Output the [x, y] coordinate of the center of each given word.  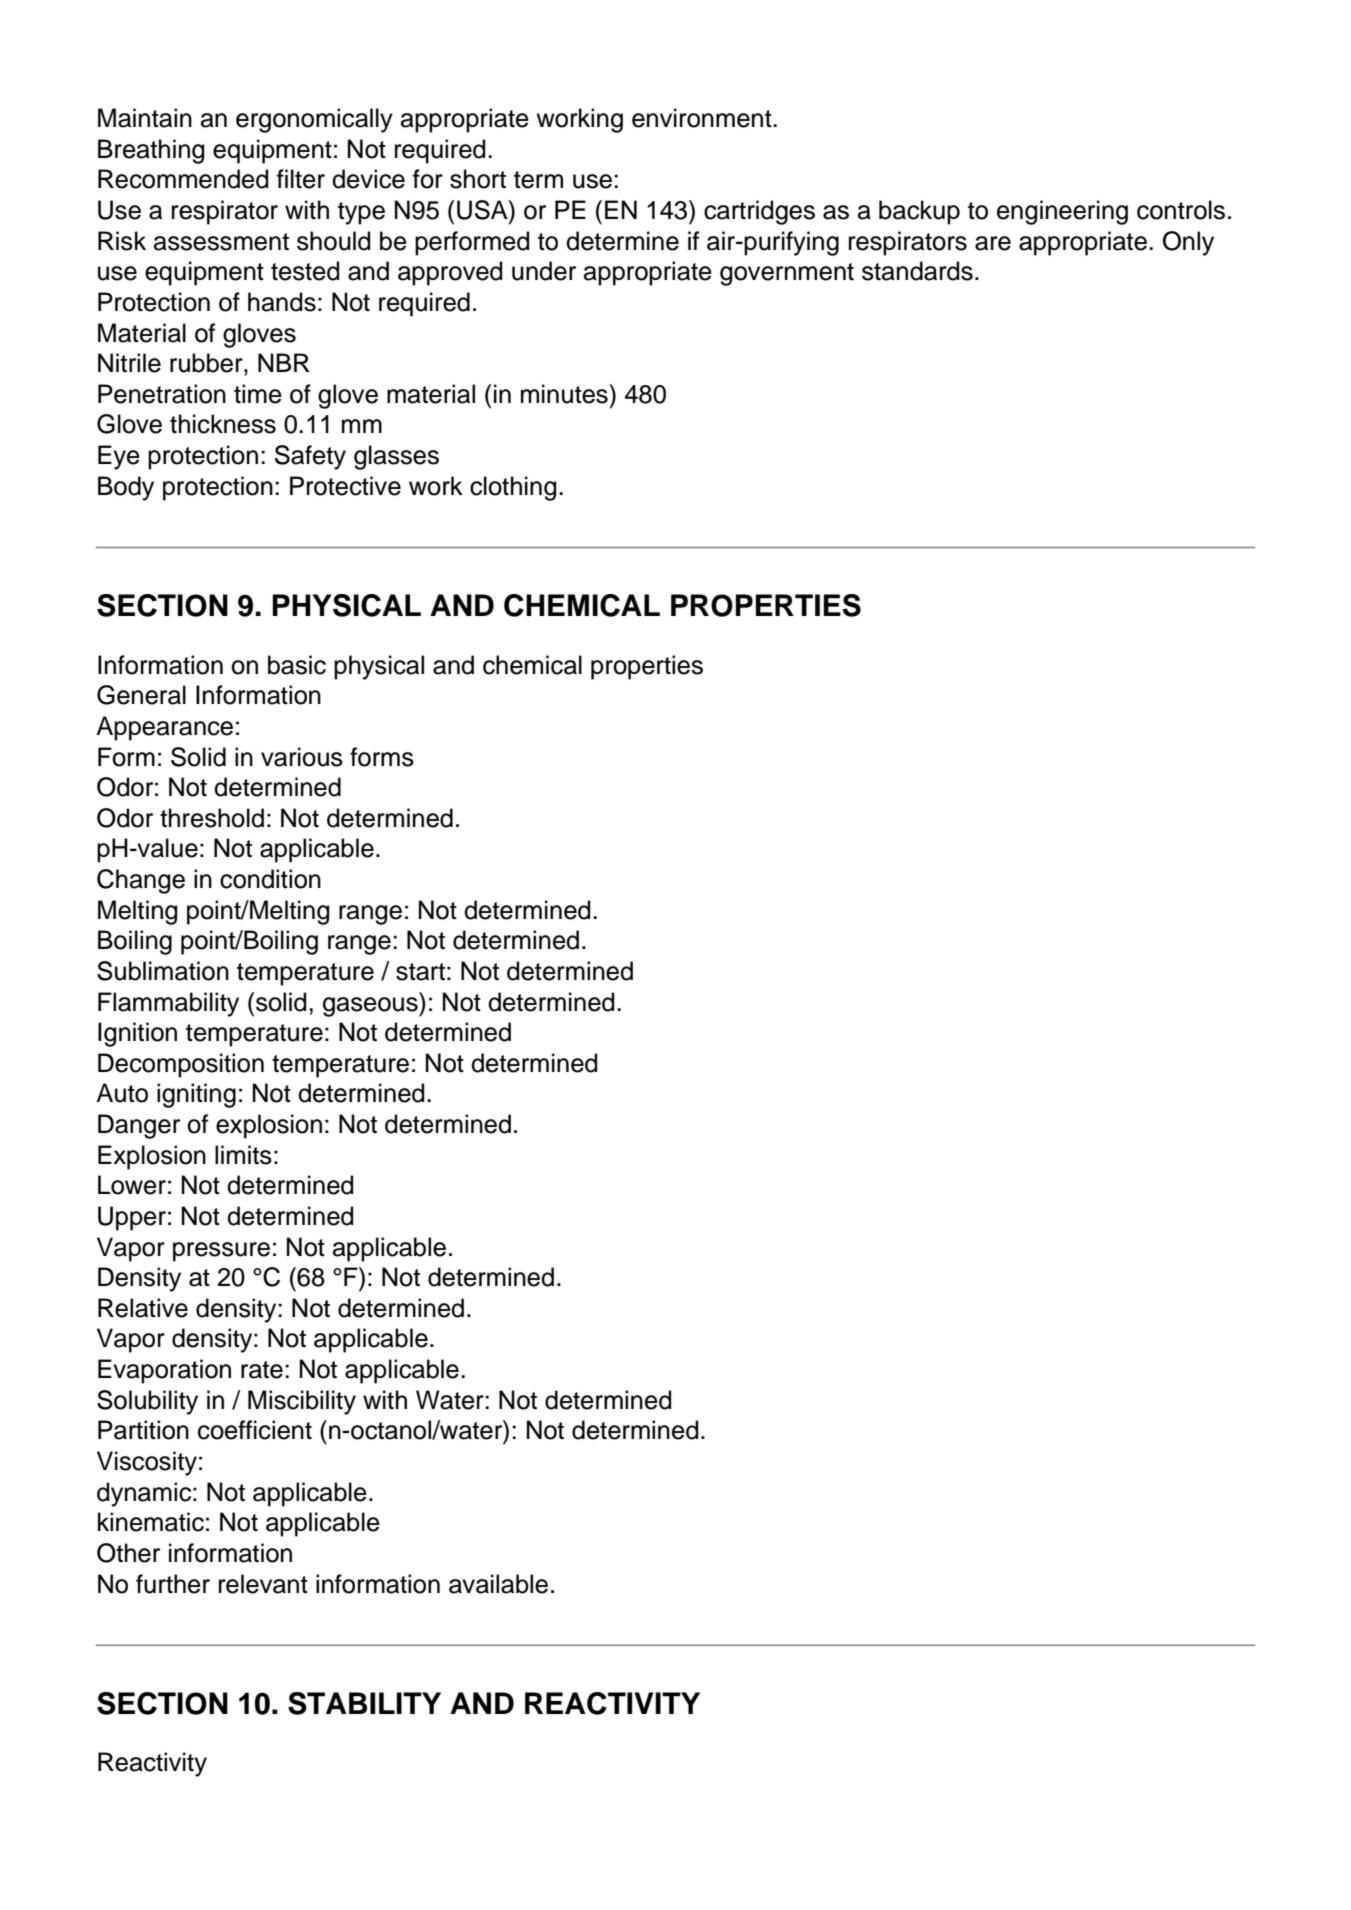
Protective [345, 486]
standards [917, 271]
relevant [263, 1584]
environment [703, 118]
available [498, 1584]
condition [270, 879]
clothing [513, 488]
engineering [1062, 212]
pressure [221, 1252]
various [302, 757]
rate [262, 1370]
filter [301, 179]
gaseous [371, 1007]
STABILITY [364, 1703]
